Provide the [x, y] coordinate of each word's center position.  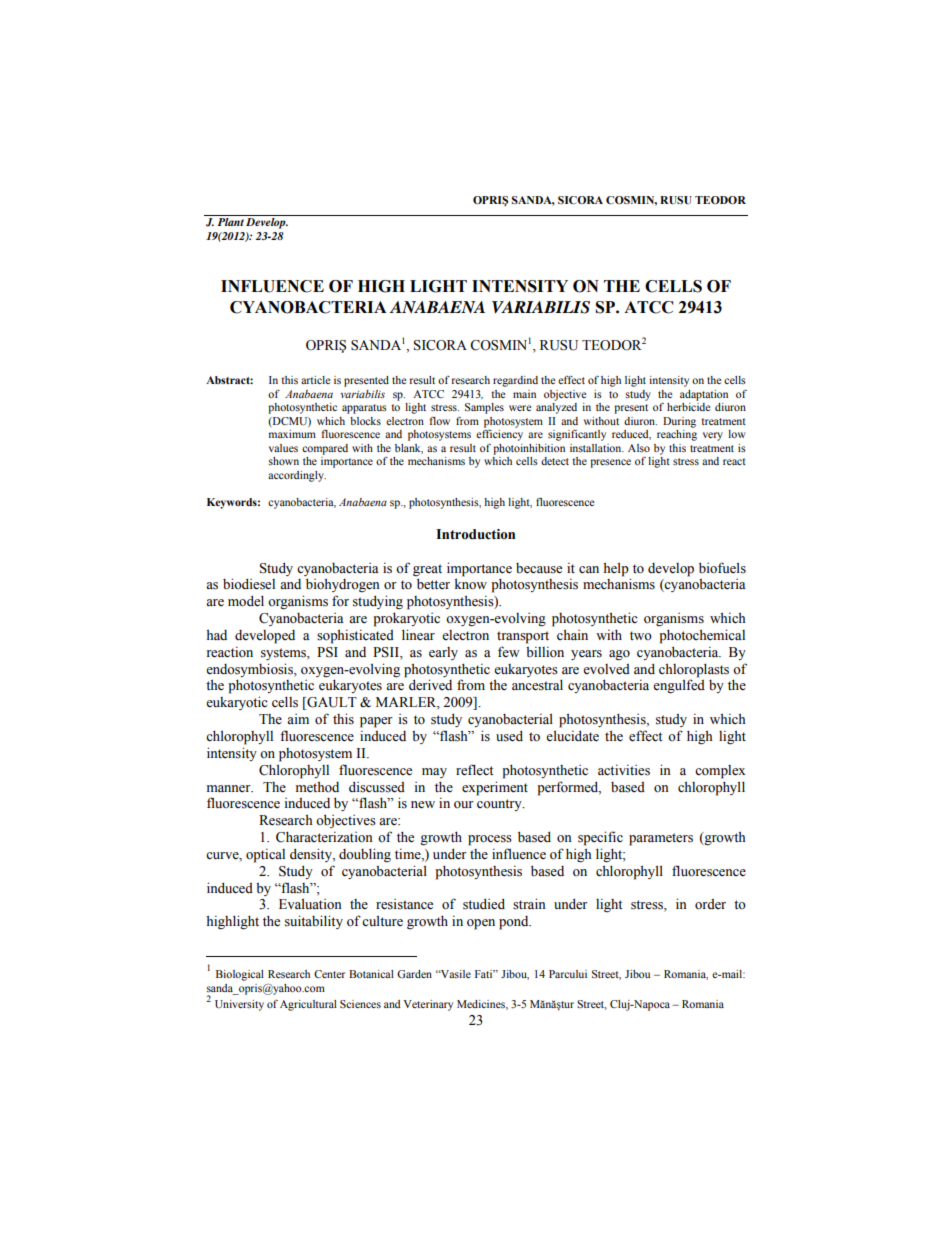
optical [265, 855]
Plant [230, 222]
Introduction [475, 534]
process [490, 840]
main [524, 394]
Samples [484, 408]
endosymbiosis [250, 670]
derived [430, 685]
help [616, 569]
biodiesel [249, 584]
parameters [661, 839]
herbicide [688, 407]
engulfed [679, 686]
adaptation [704, 395]
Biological [240, 975]
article [315, 380]
